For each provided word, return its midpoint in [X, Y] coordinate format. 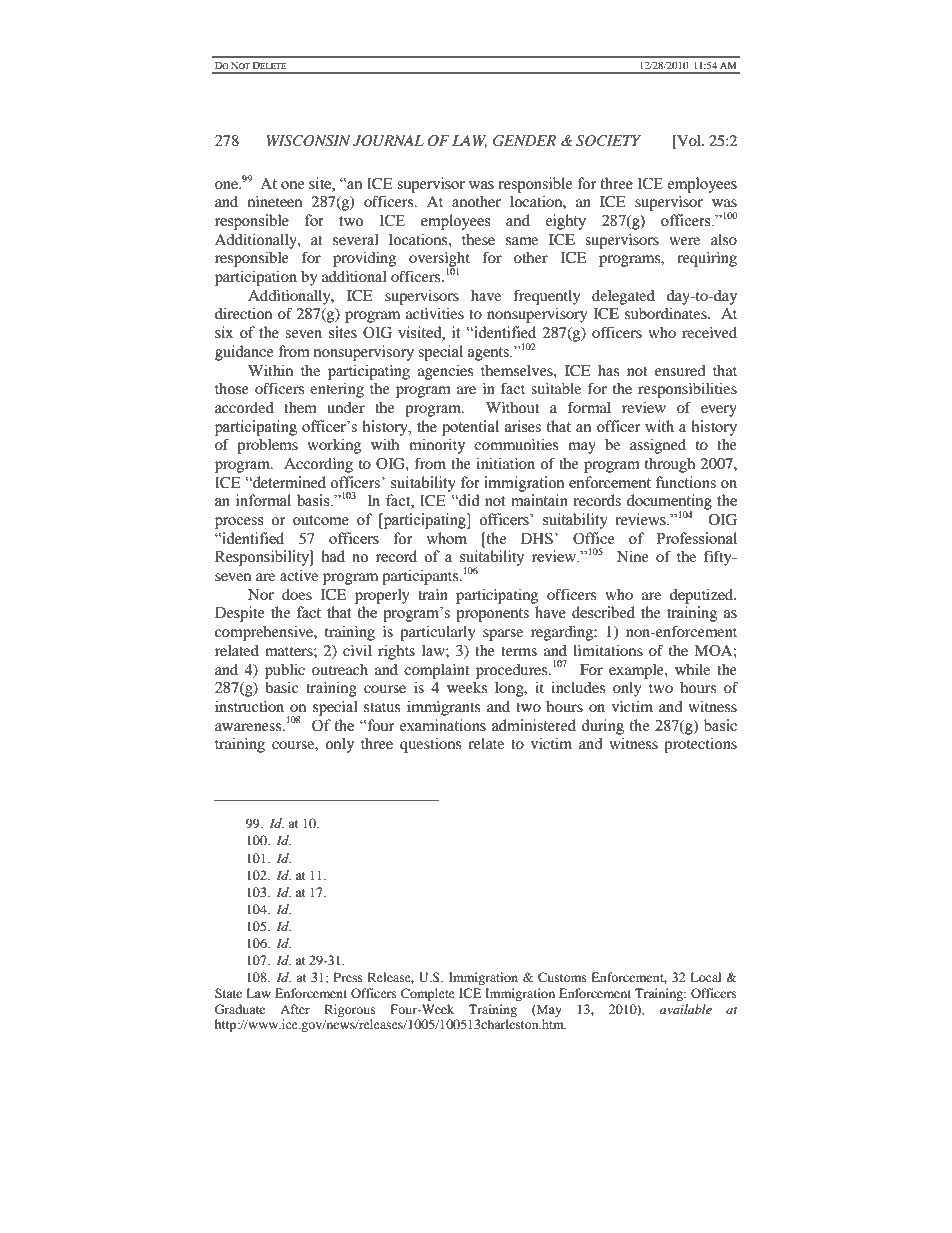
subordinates [667, 313]
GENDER [524, 141]
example [637, 671]
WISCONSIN [308, 141]
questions [430, 745]
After [295, 1009]
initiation [505, 463]
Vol [689, 142]
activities [435, 313]
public [285, 671]
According [318, 465]
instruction [249, 706]
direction [243, 313]
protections [700, 745]
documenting [669, 503]
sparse [503, 635]
